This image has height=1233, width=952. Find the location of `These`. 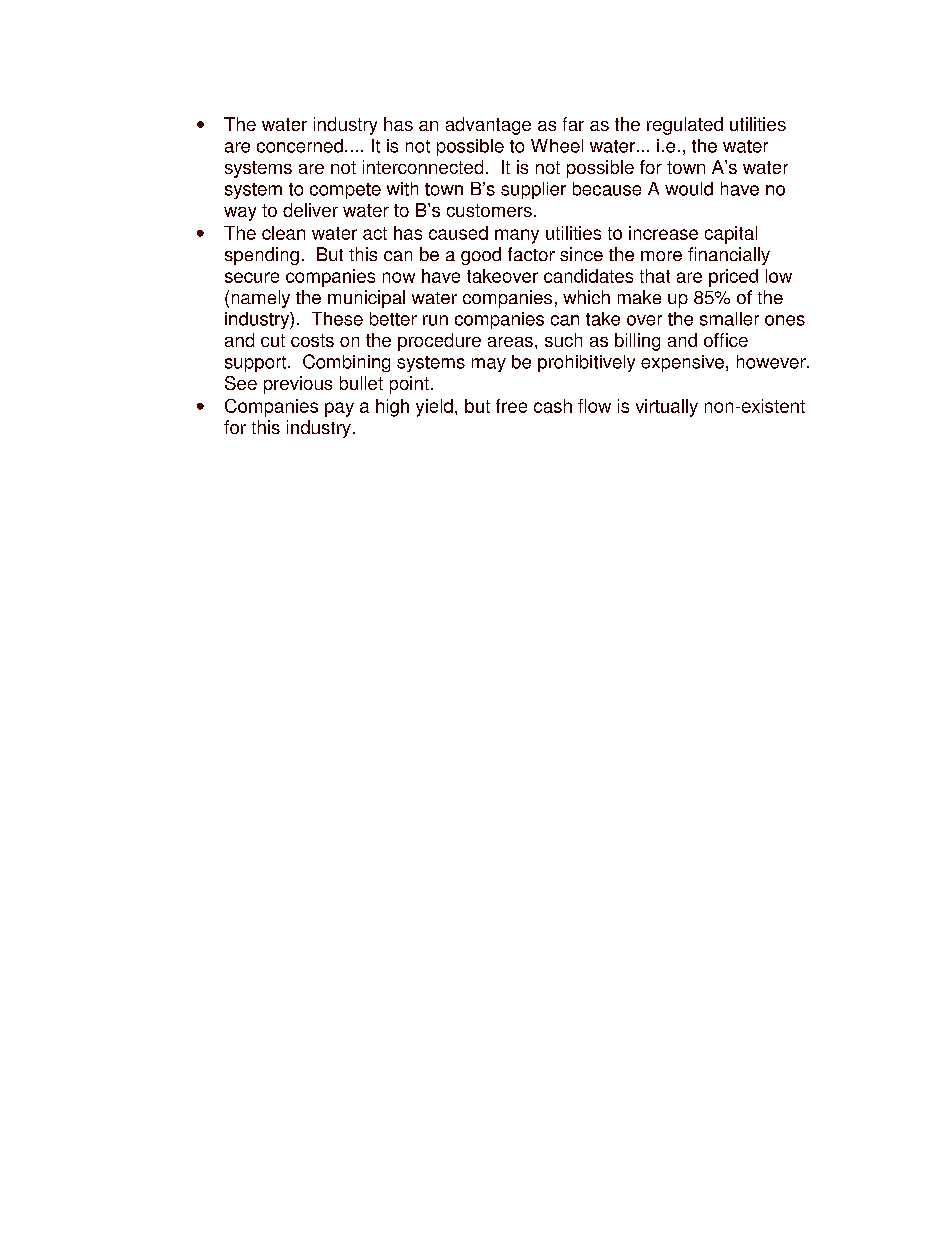

These is located at coordinates (337, 319).
